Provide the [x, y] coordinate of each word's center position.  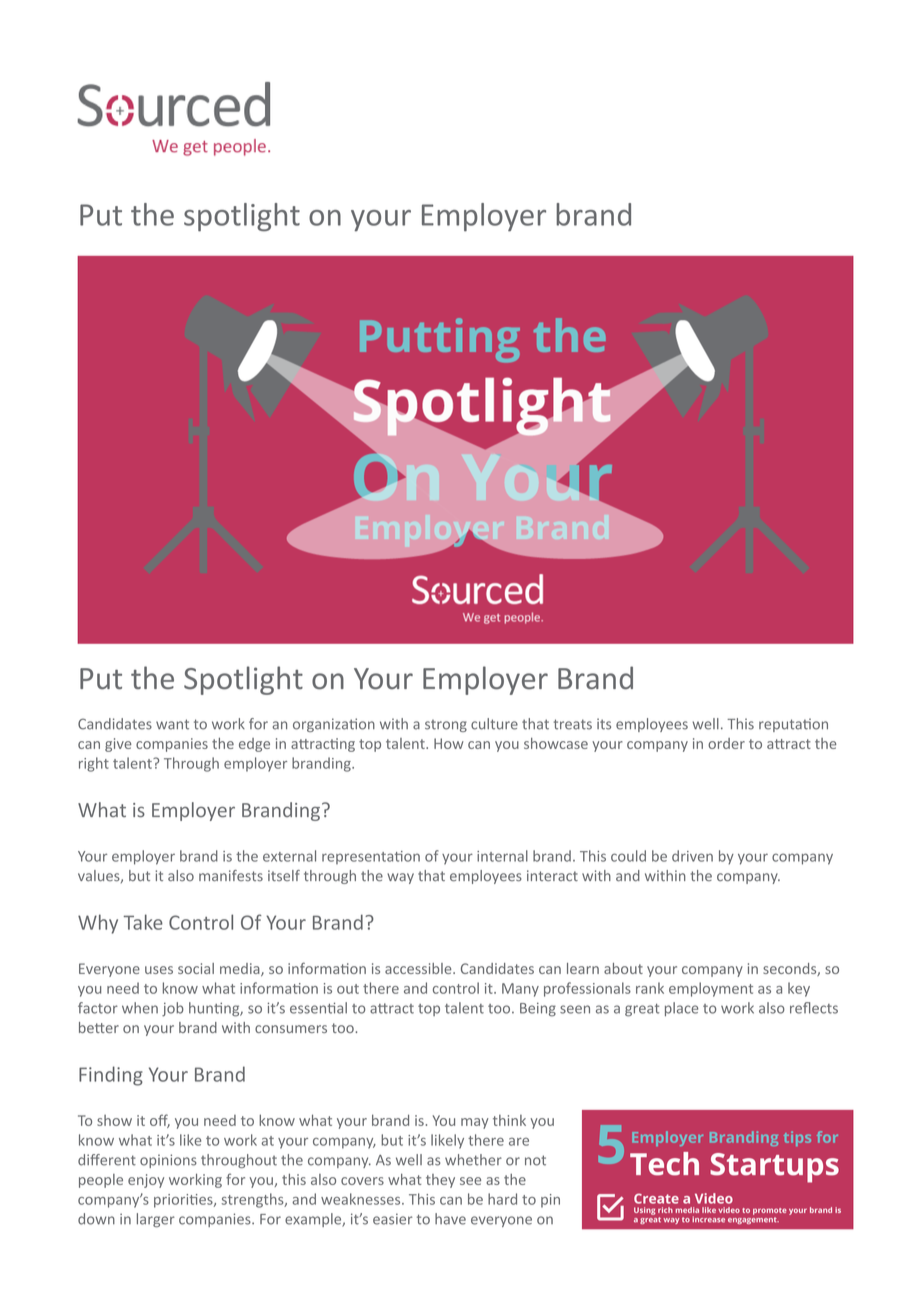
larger [156, 1220]
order [726, 743]
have [450, 1219]
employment [711, 989]
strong [446, 726]
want [172, 724]
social [196, 968]
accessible [419, 968]
